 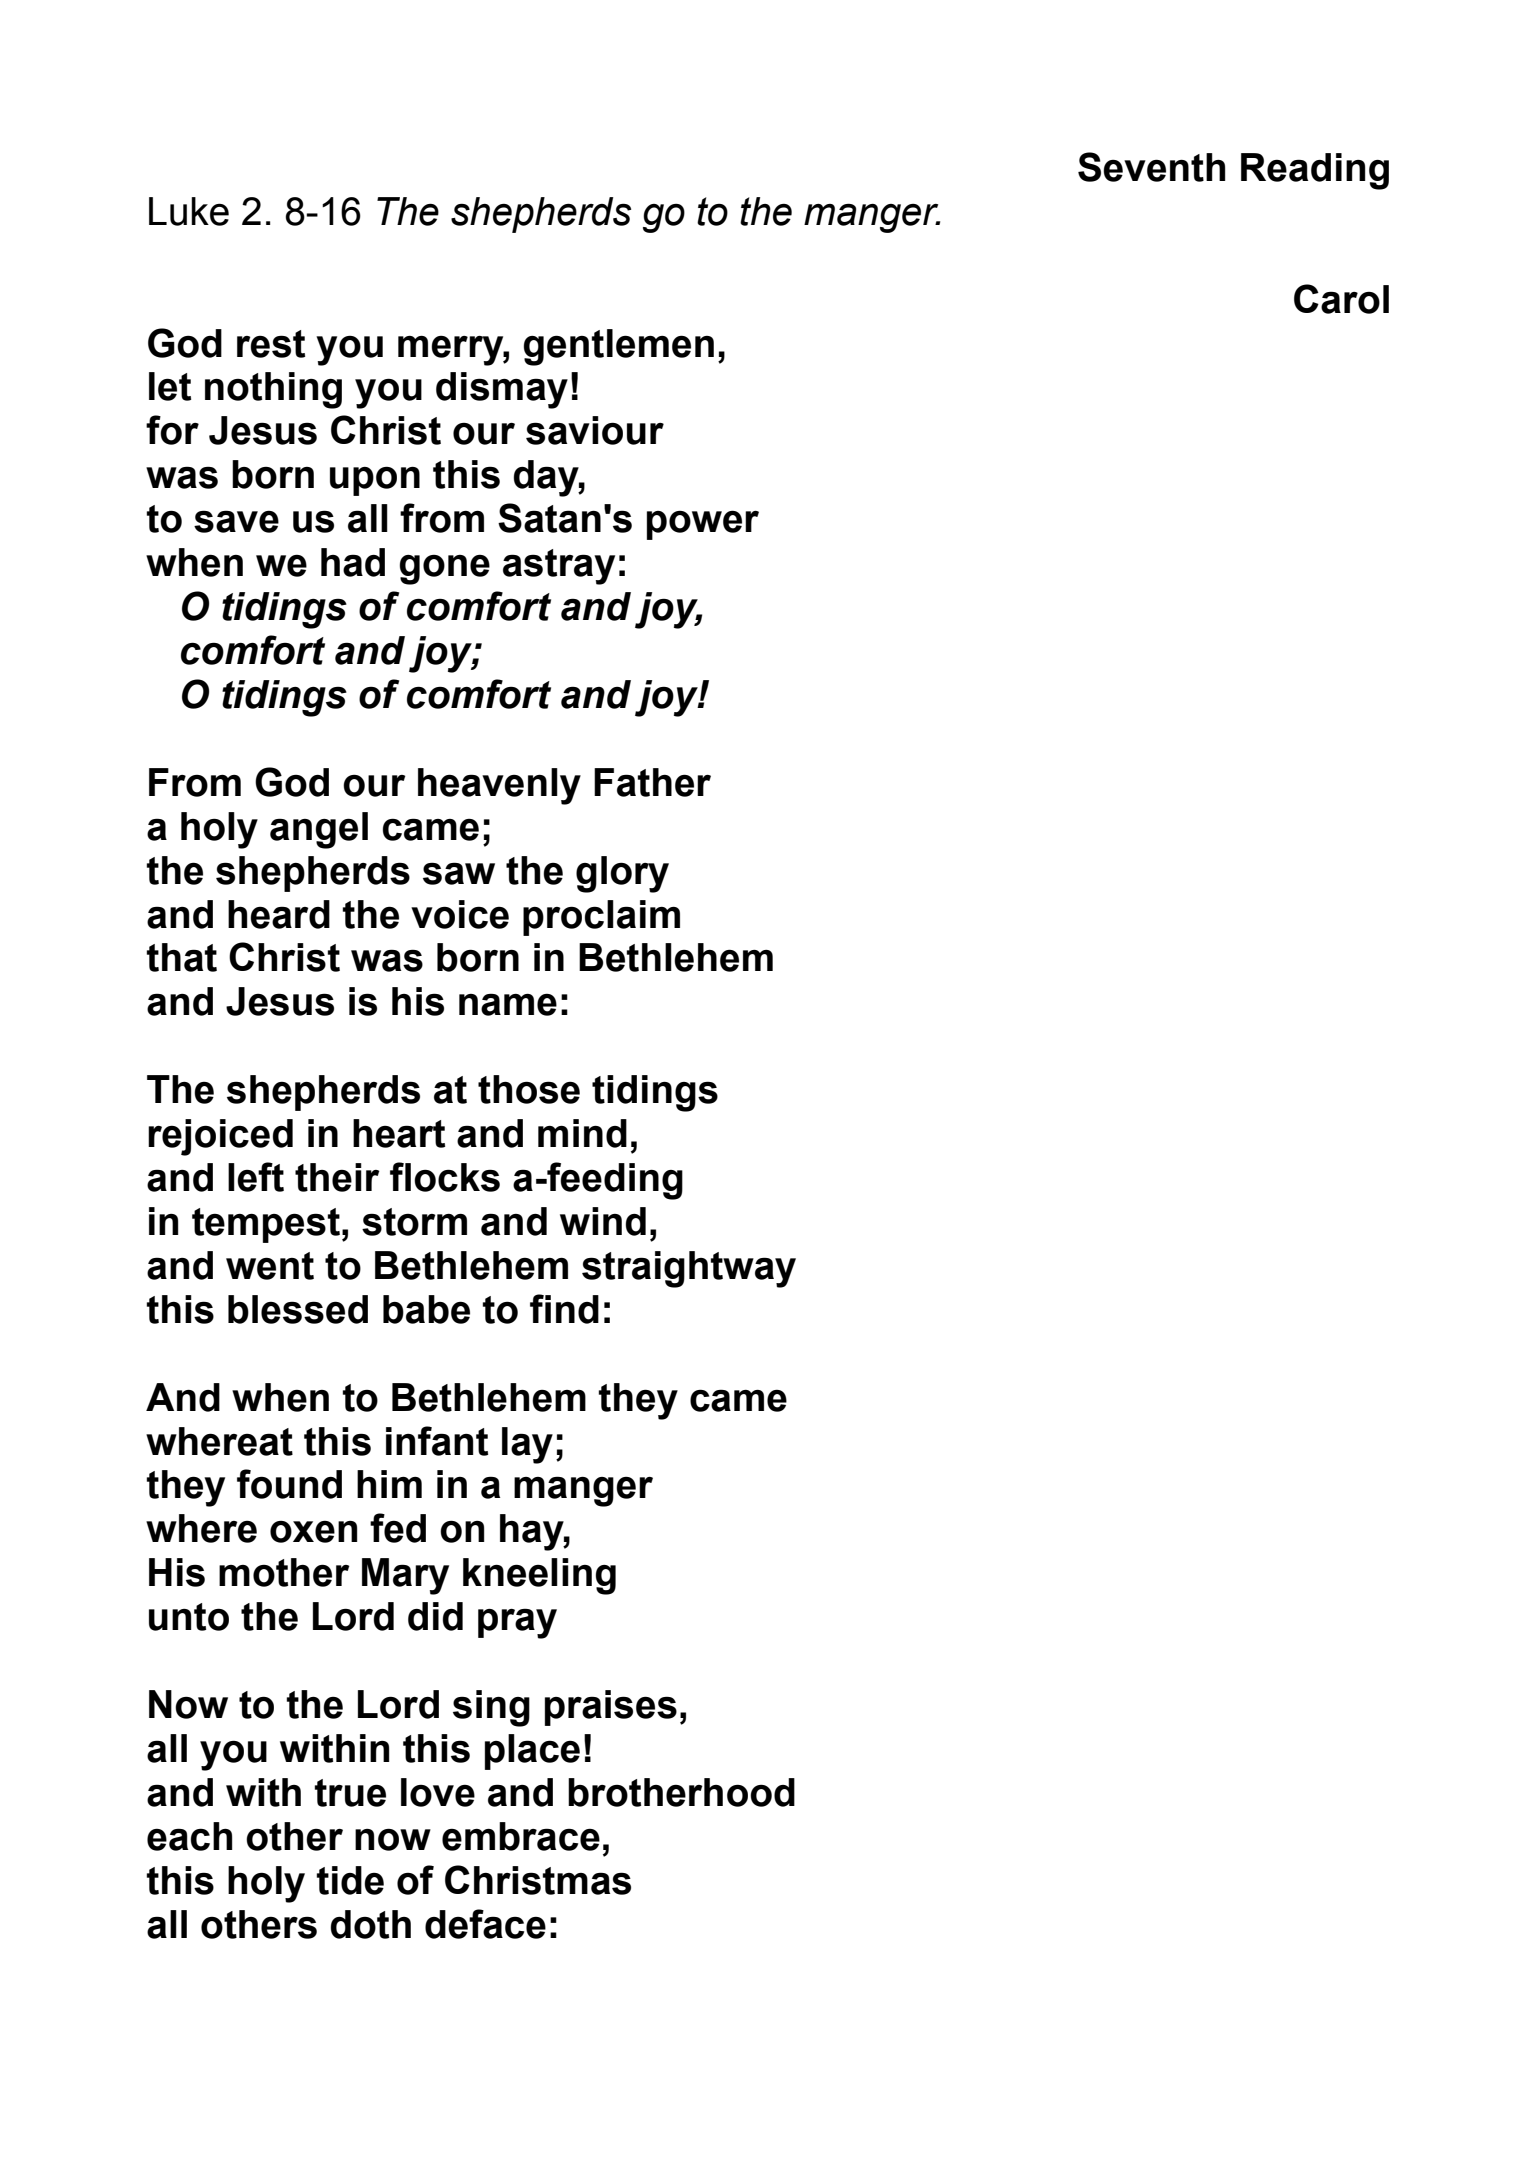 What do you see at coordinates (298, 1309) in the image?
I see `blessed` at bounding box center [298, 1309].
